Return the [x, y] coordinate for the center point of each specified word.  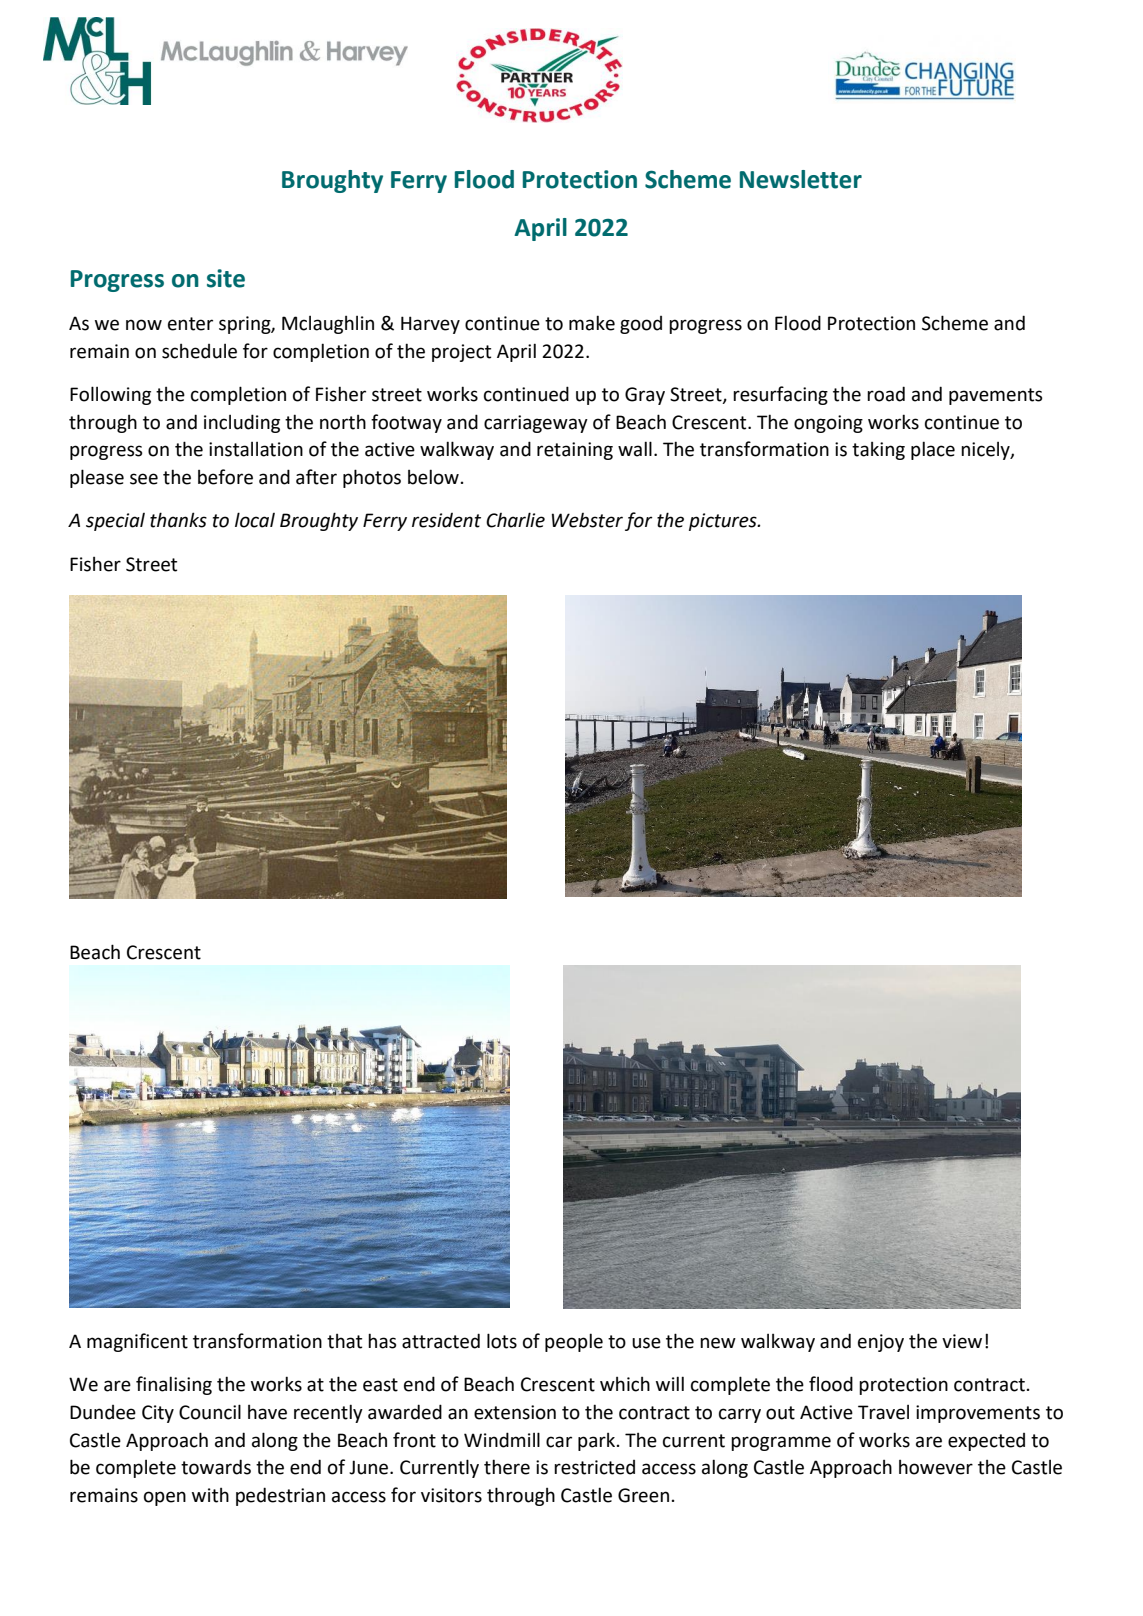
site [226, 278]
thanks [178, 520]
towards [216, 1467]
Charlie [515, 520]
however [936, 1467]
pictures [724, 522]
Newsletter [801, 179]
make [592, 323]
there [507, 1467]
